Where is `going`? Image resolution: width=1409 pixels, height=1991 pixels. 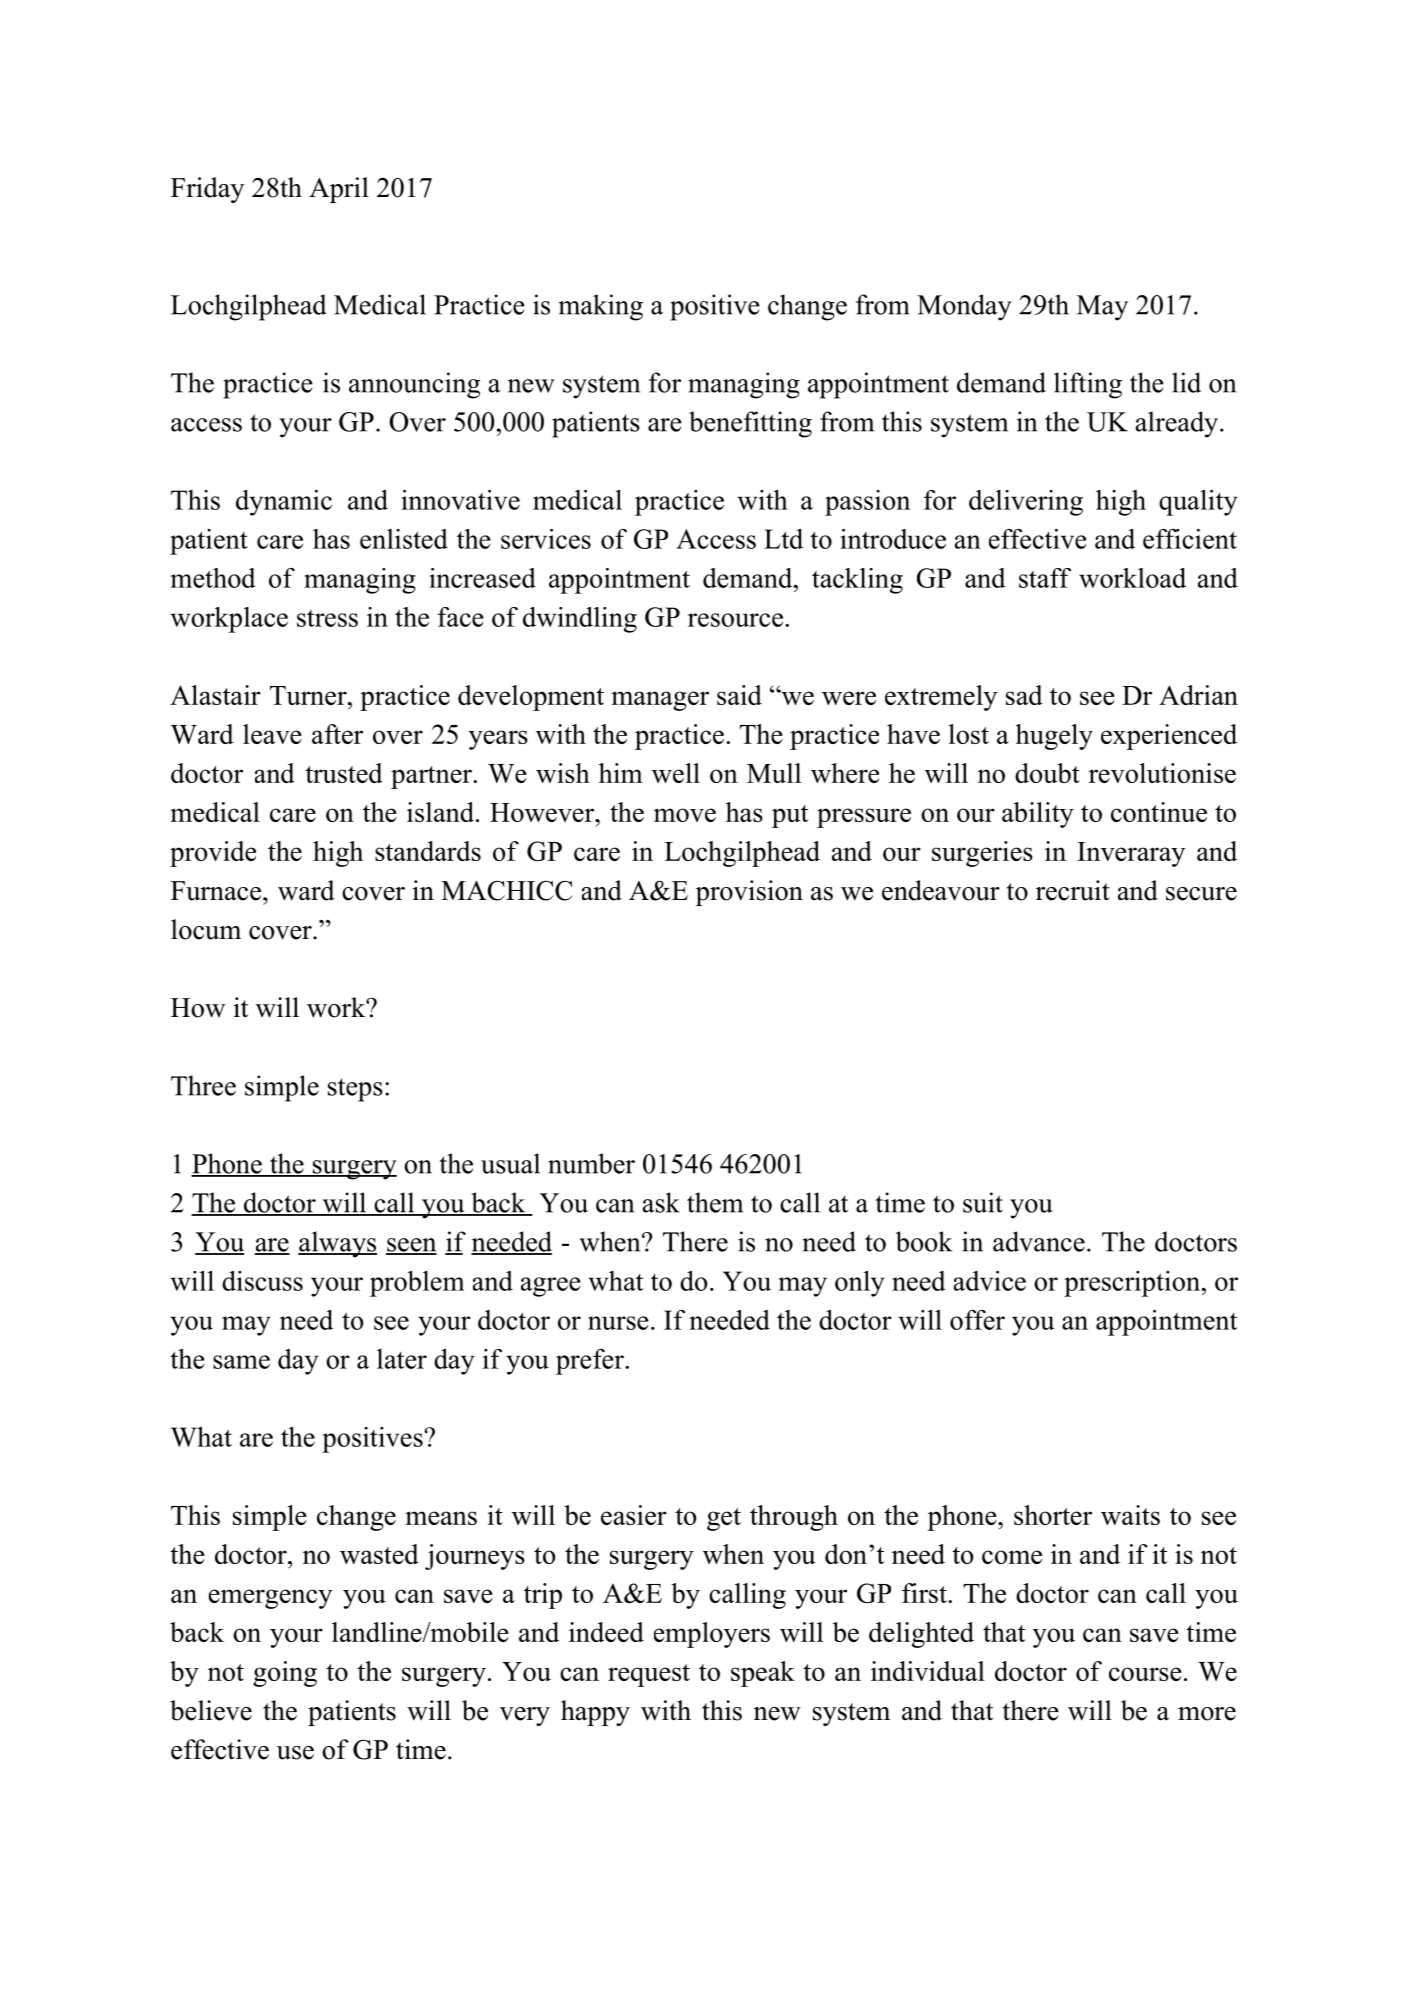
going is located at coordinates (285, 1674).
